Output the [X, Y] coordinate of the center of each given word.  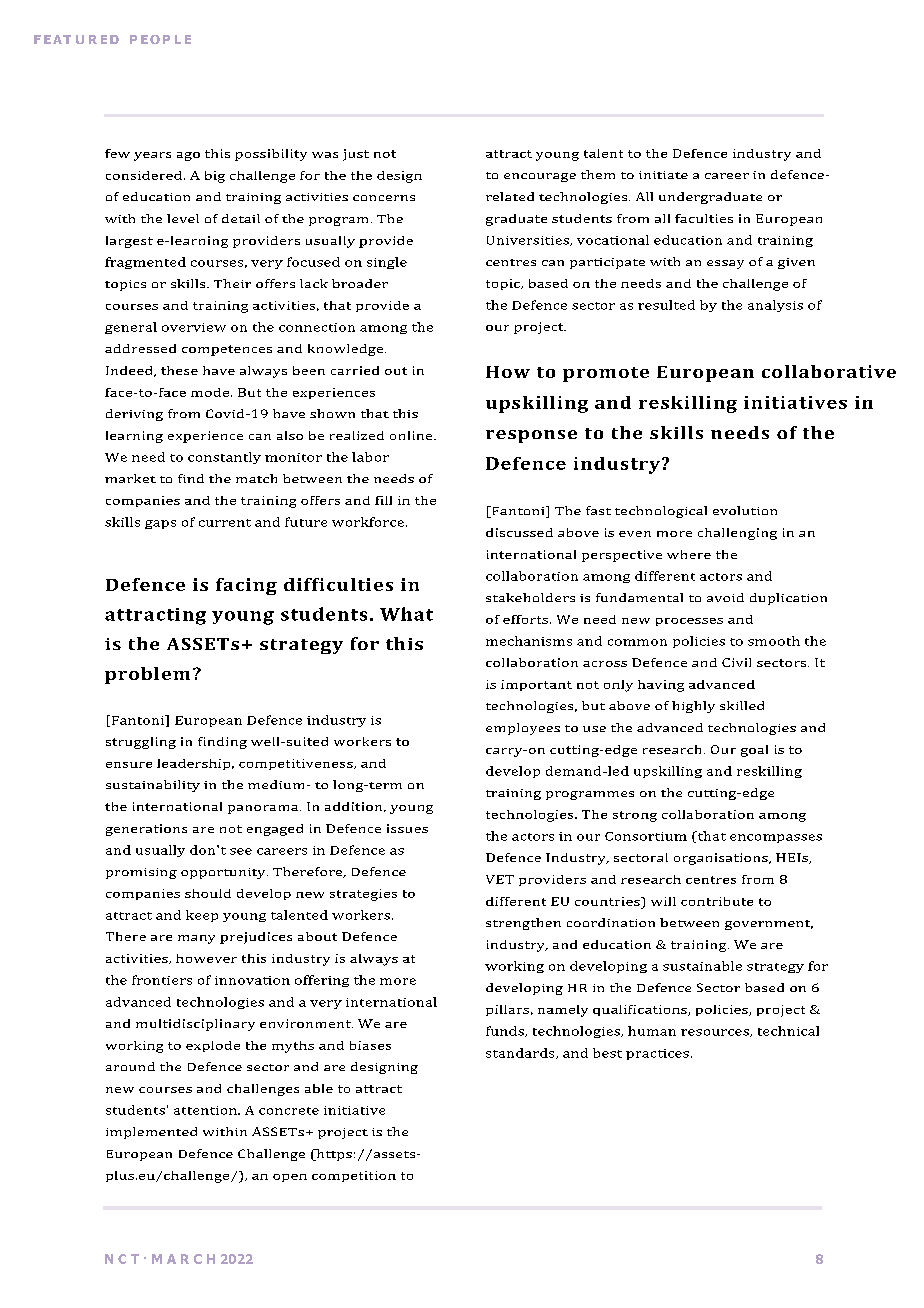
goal [754, 751]
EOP [155, 39]
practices [657, 1054]
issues [407, 828]
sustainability [153, 786]
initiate [663, 175]
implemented [151, 1133]
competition [354, 1176]
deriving [134, 415]
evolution [745, 510]
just [356, 155]
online [412, 435]
